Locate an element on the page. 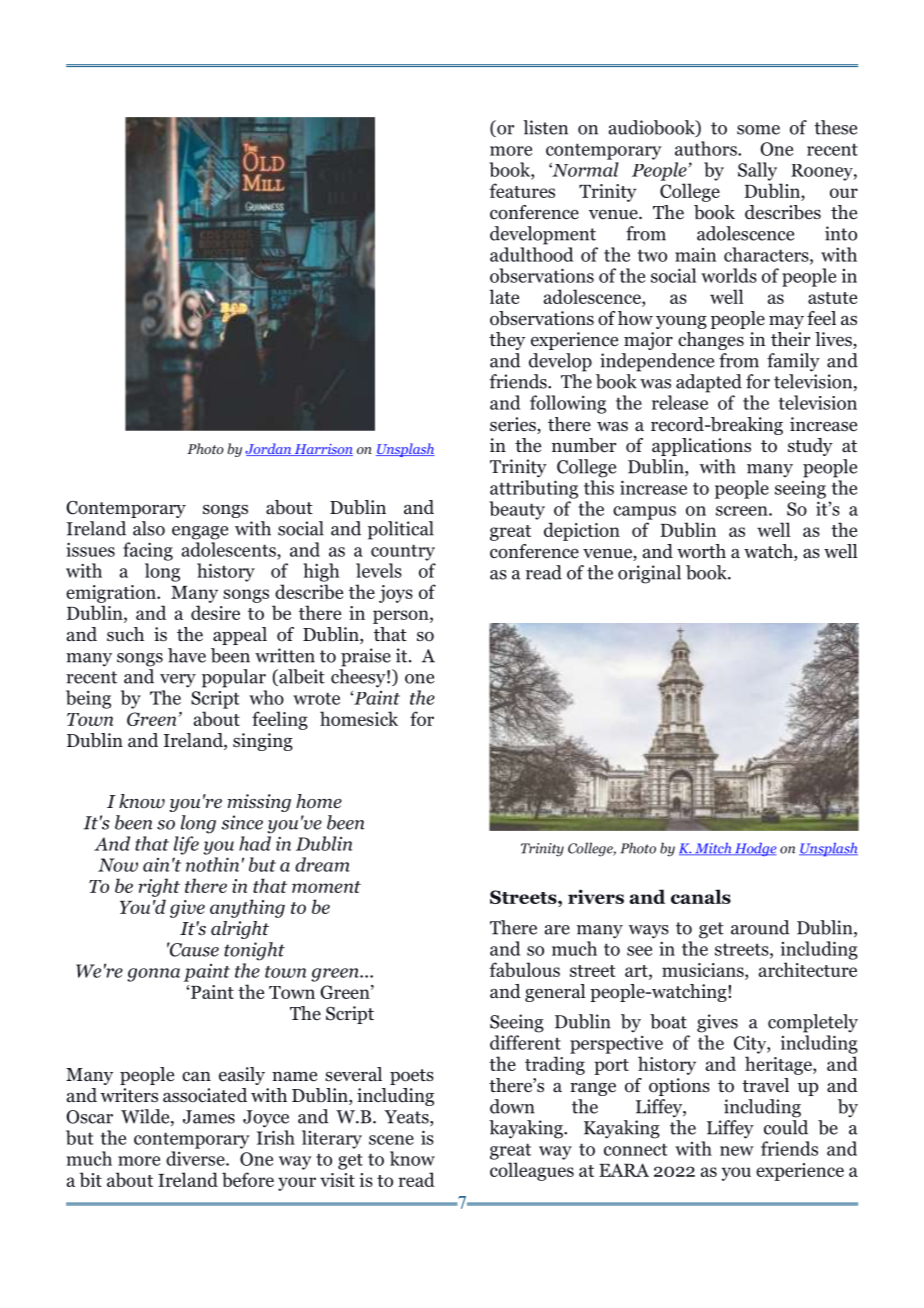  listen is located at coordinates (545, 127).
